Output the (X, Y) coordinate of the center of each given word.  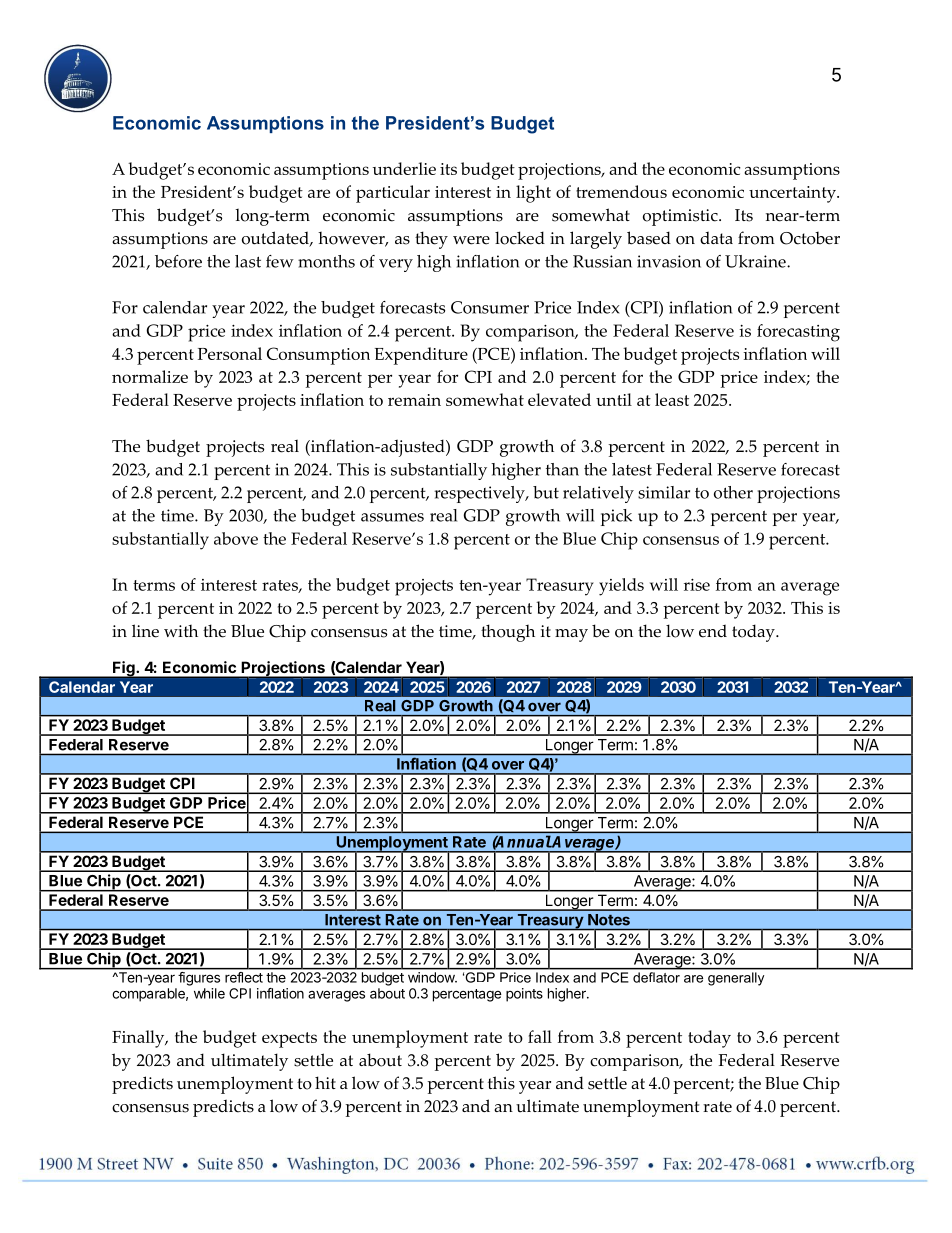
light (533, 194)
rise (697, 585)
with (181, 631)
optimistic (681, 217)
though (508, 633)
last (248, 261)
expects (289, 1040)
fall (540, 1036)
